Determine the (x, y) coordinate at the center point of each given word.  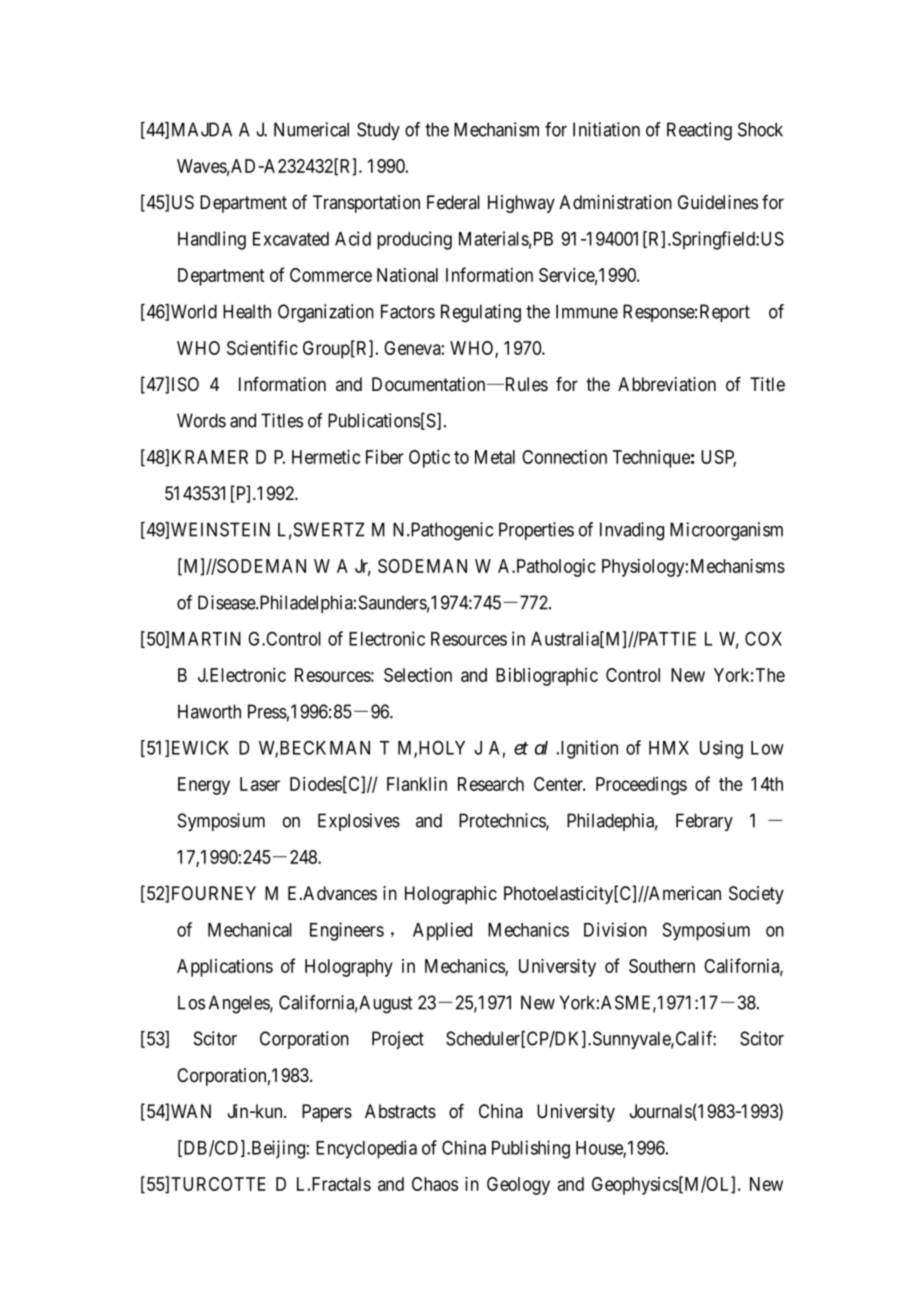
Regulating (481, 313)
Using (721, 749)
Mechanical (250, 929)
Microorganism (726, 531)
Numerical (311, 129)
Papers (327, 1113)
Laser (260, 784)
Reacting (699, 131)
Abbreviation (667, 384)
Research (491, 784)
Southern (662, 966)
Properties (536, 531)
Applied (442, 931)
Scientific (262, 347)
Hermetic (326, 456)
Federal (453, 202)
